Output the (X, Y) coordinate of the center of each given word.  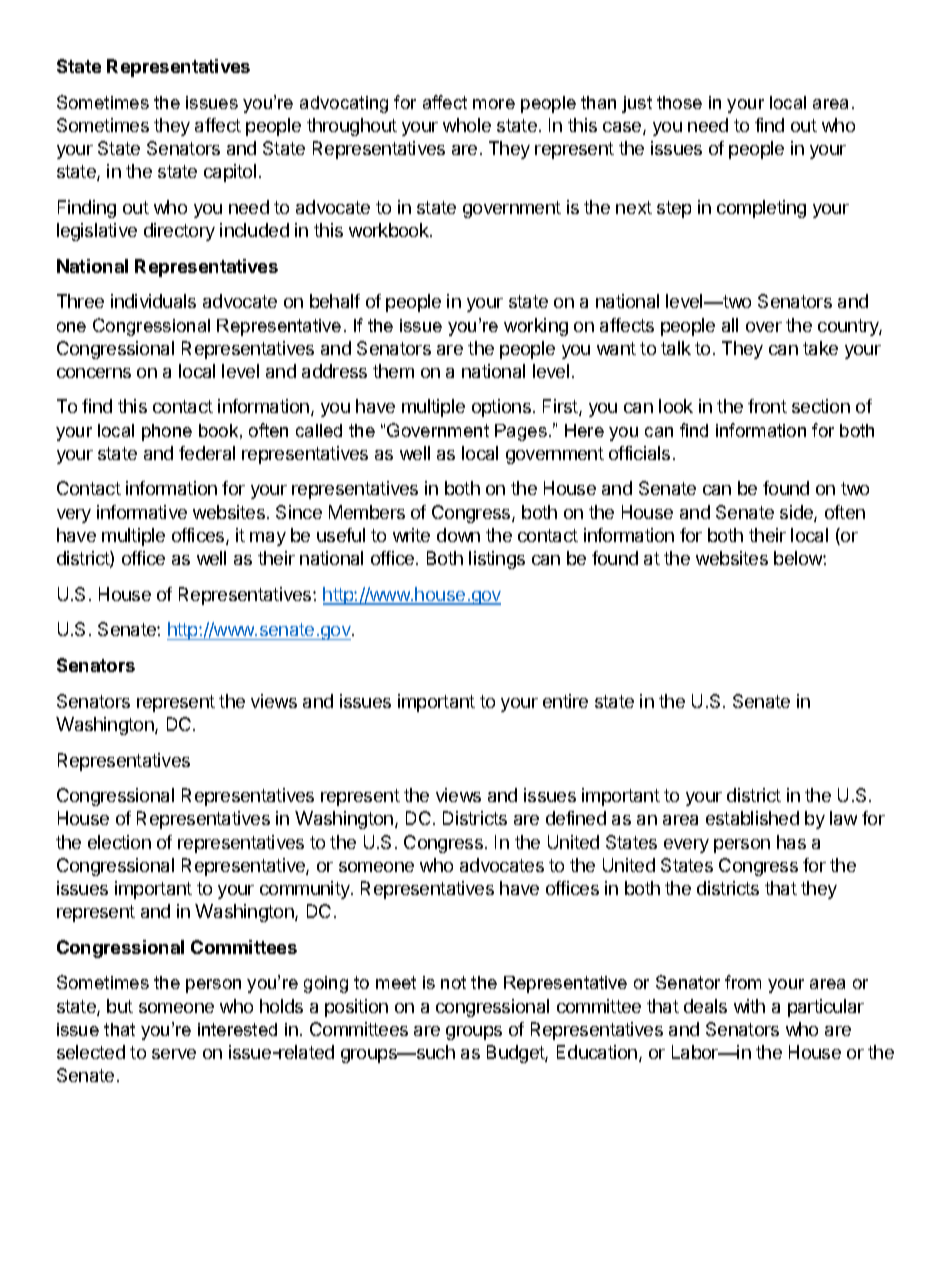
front (767, 406)
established (752, 818)
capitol (230, 173)
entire (565, 701)
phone (167, 432)
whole (467, 125)
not (453, 982)
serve (174, 1054)
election (119, 842)
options (501, 408)
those (679, 102)
